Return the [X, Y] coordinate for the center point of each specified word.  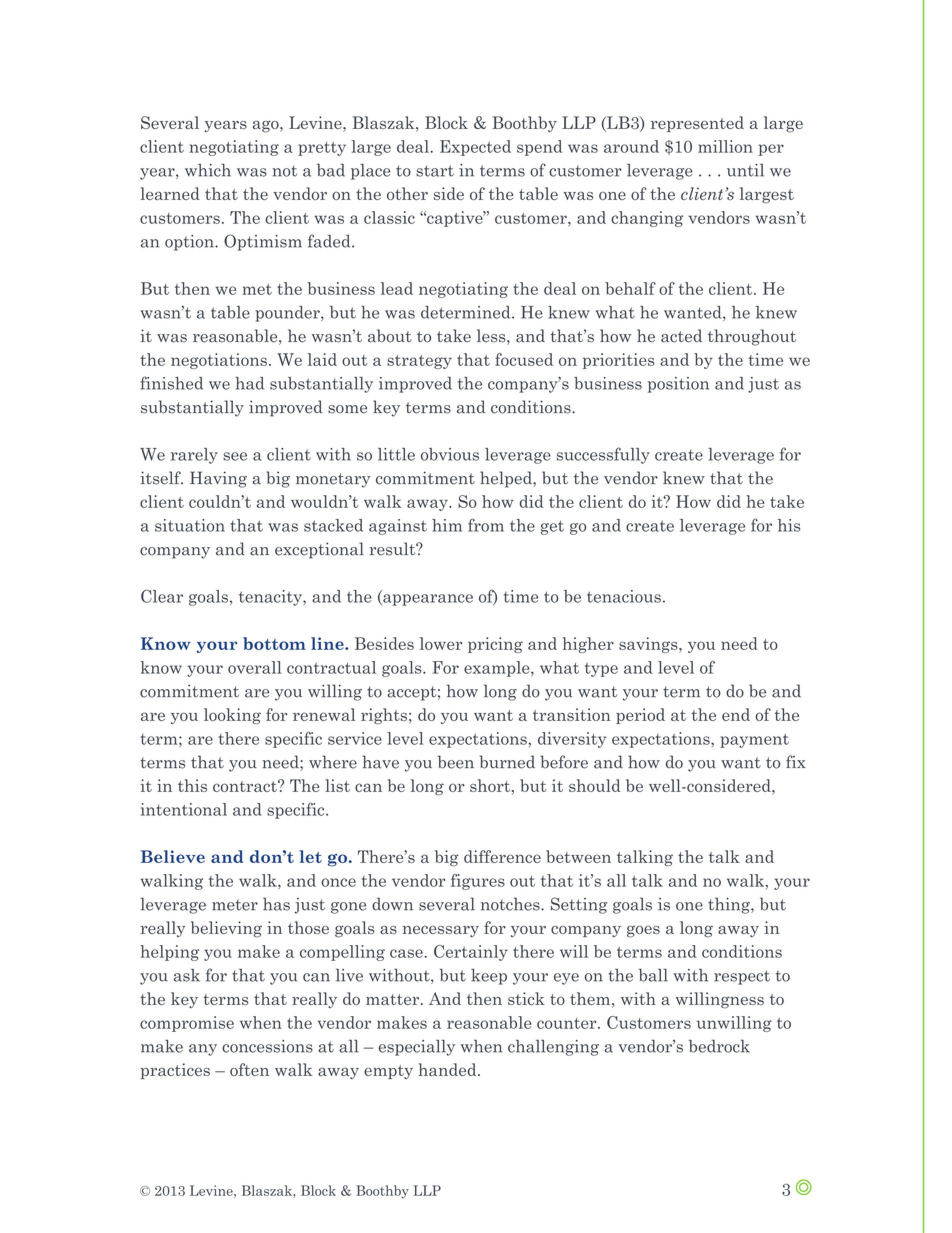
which [208, 170]
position [678, 385]
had [249, 383]
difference [502, 856]
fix [796, 761]
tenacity [271, 598]
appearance [427, 600]
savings [649, 645]
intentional [184, 809]
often [249, 1069]
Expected [475, 148]
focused [524, 359]
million [725, 146]
